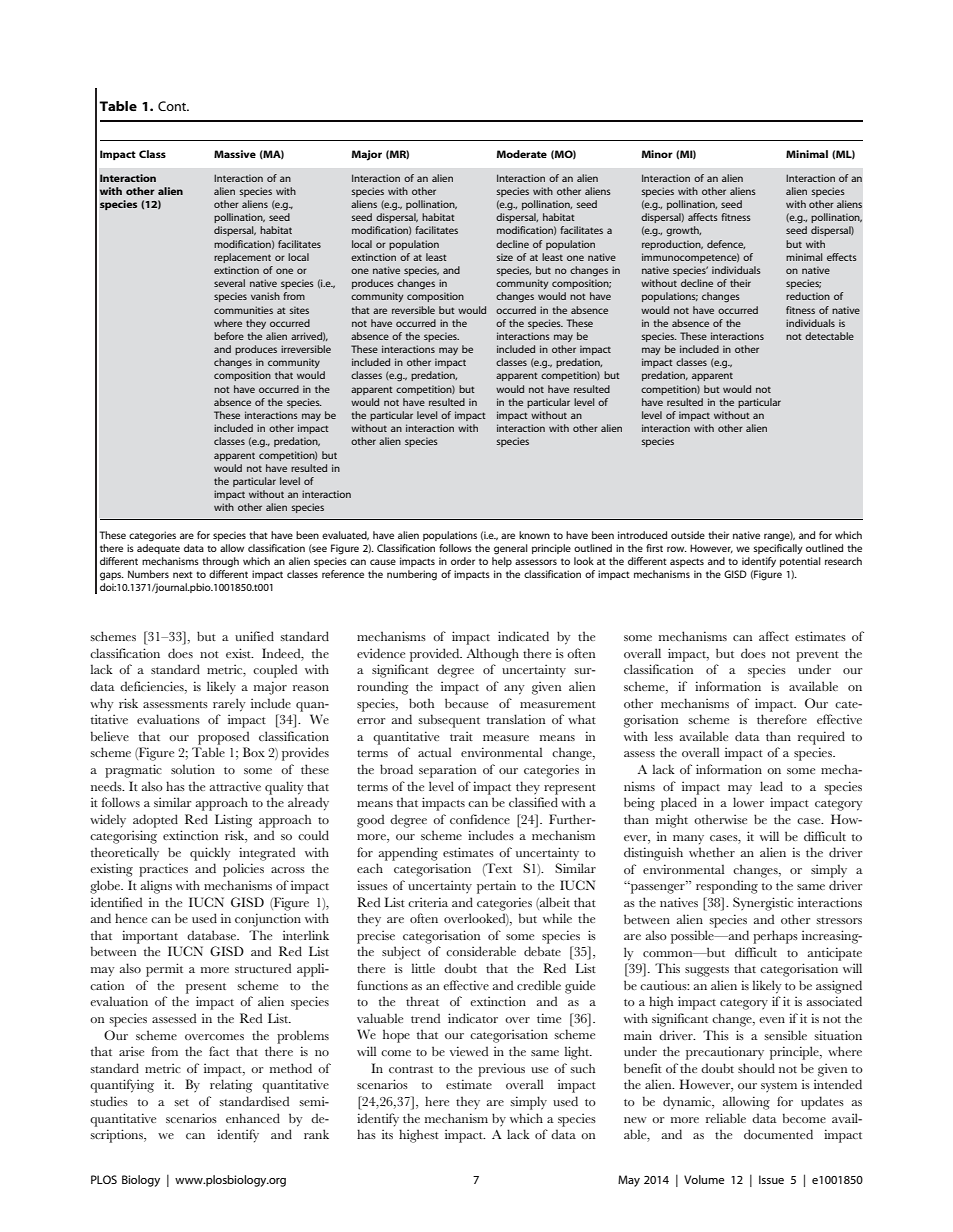  I want to click on pertain, so click(496, 887).
